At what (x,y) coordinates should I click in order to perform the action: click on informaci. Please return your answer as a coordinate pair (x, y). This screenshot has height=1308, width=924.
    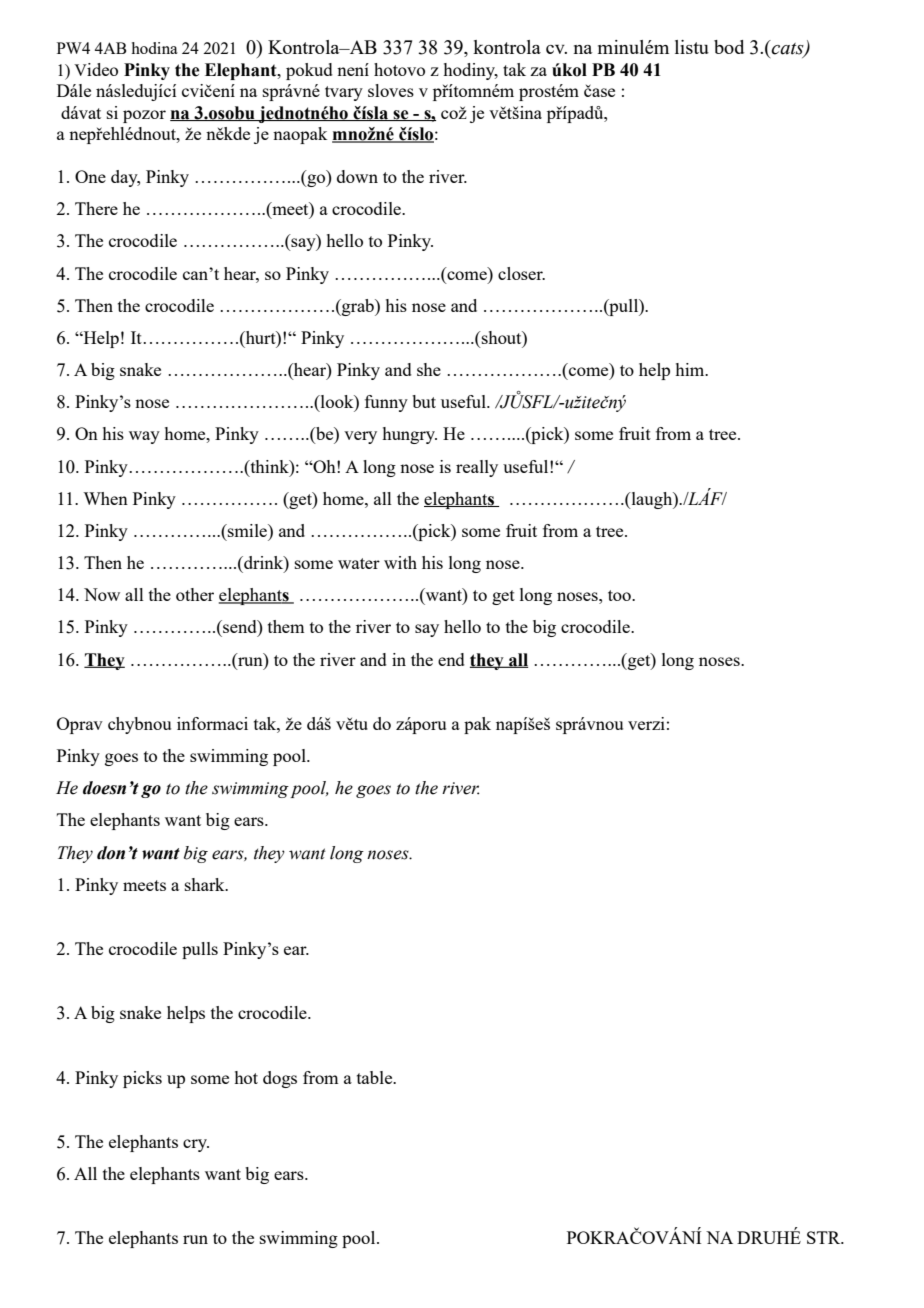
    Looking at the image, I should click on (212, 723).
